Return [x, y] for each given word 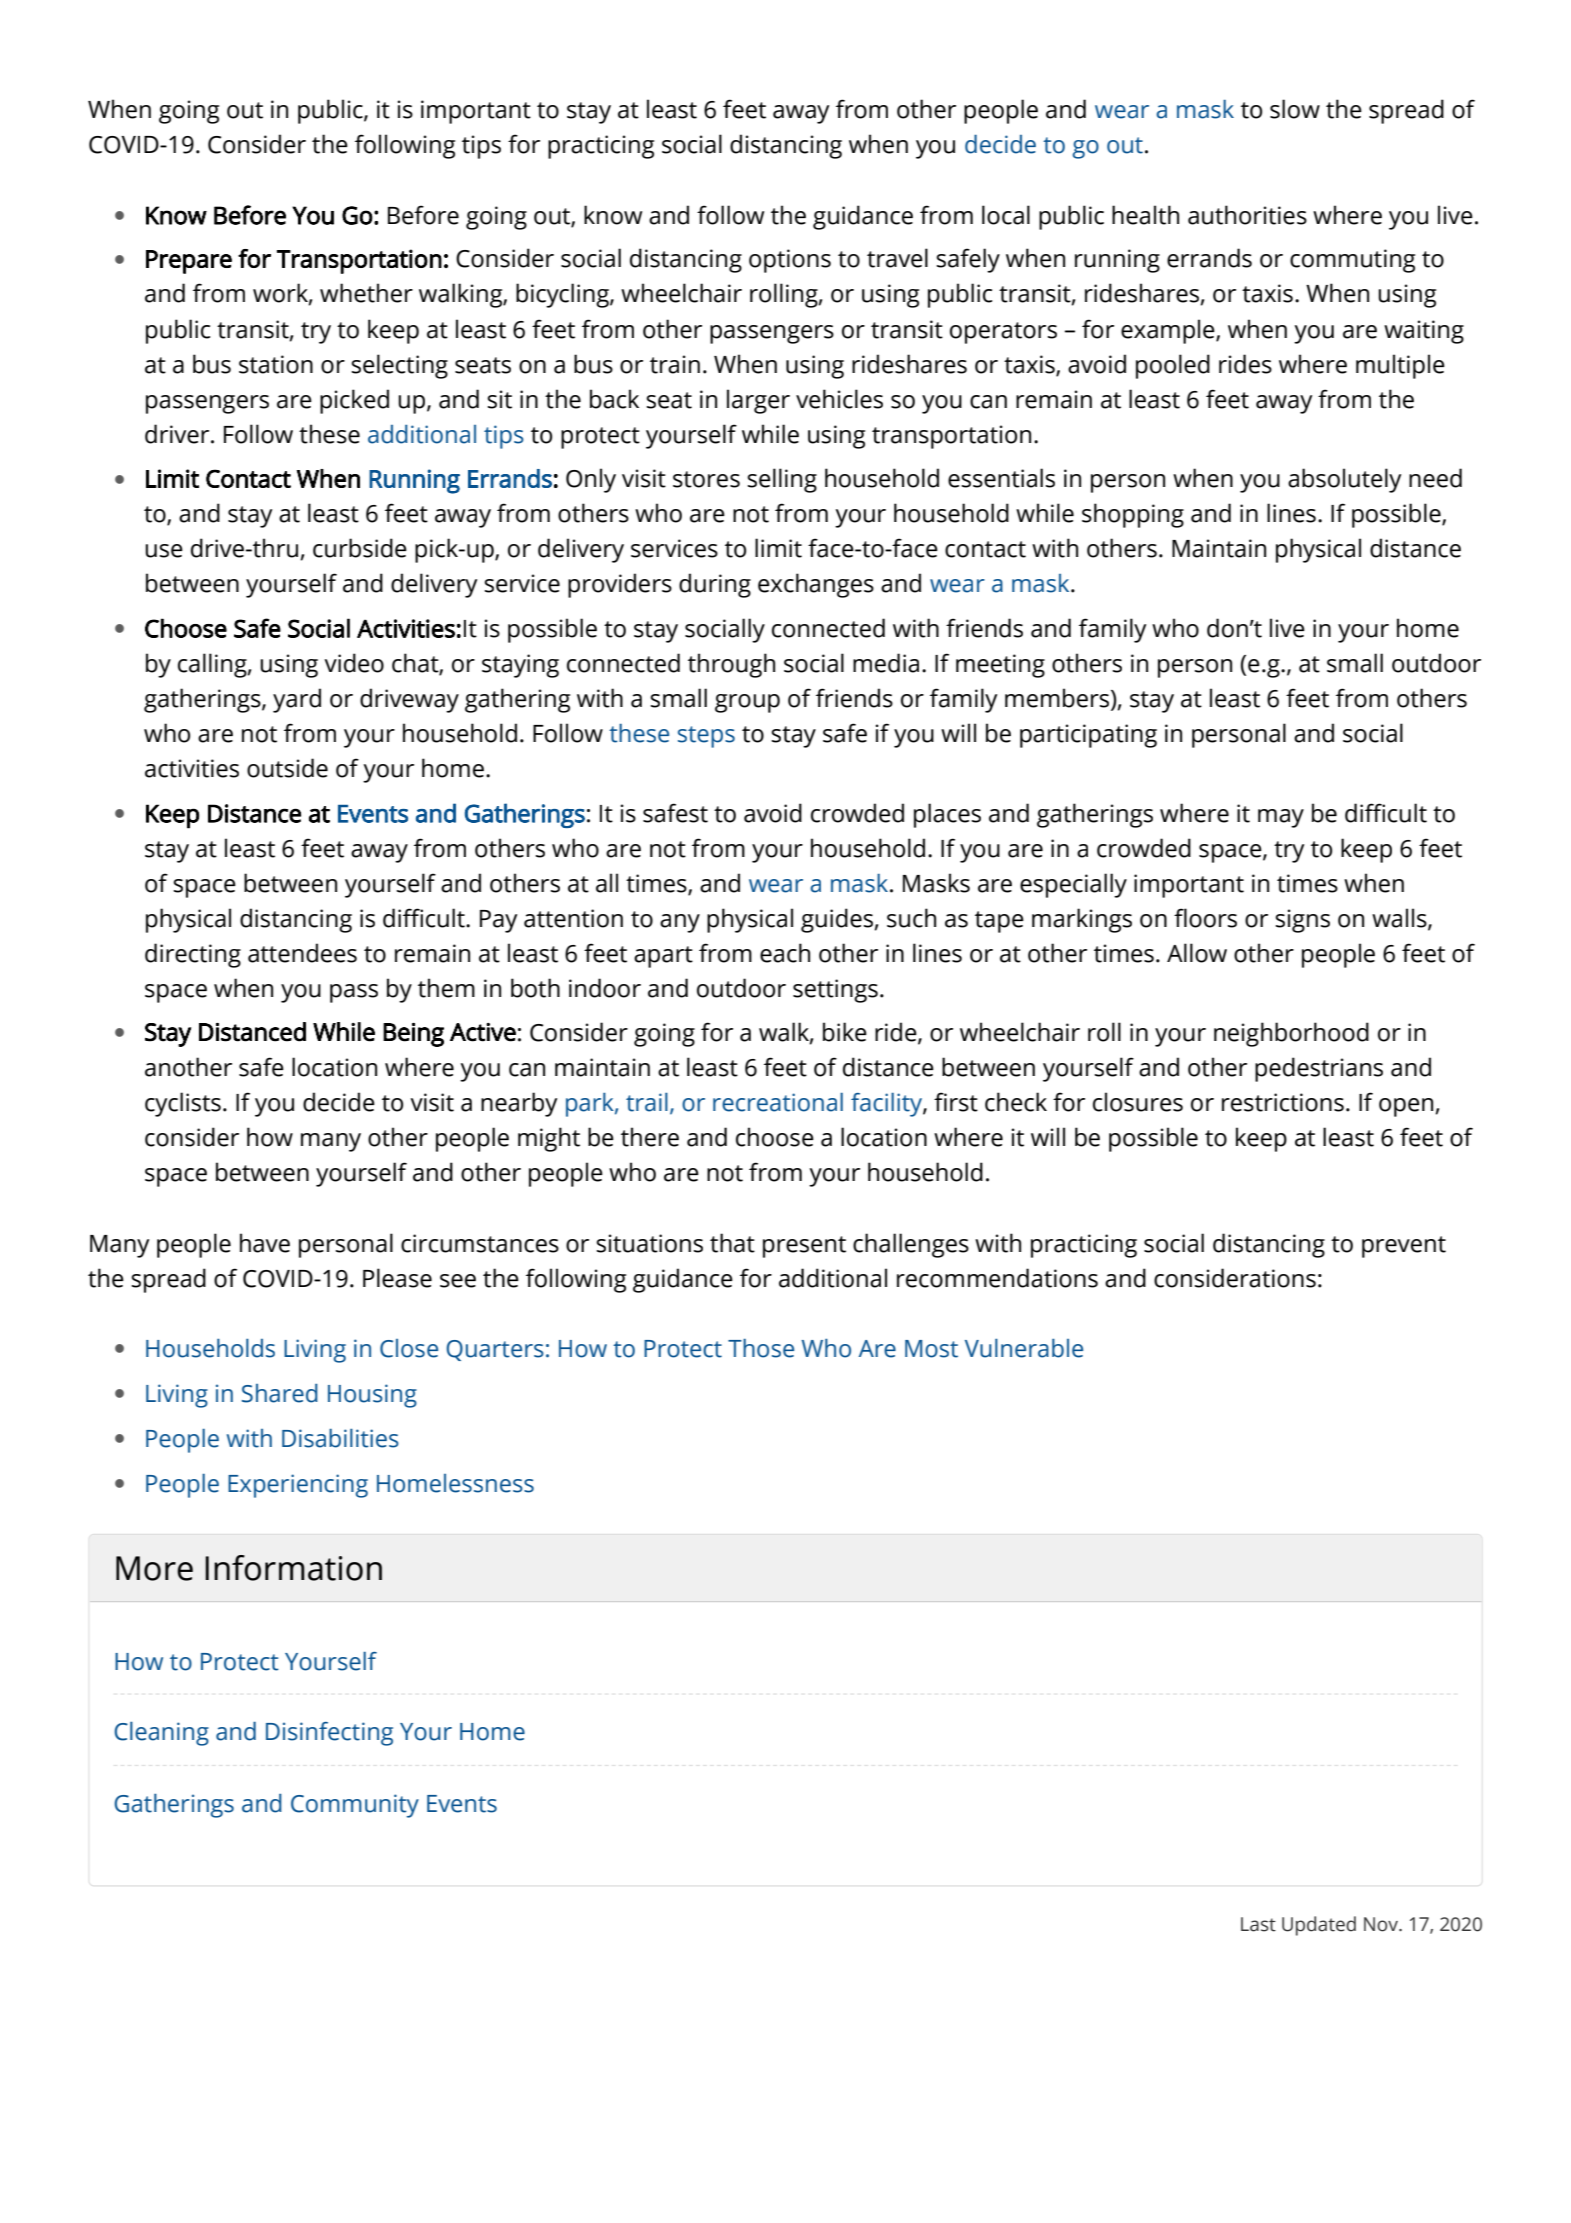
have [265, 1243]
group [747, 703]
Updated [1319, 1926]
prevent [1404, 1247]
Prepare [189, 262]
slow [1295, 109]
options [790, 261]
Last [1258, 1924]
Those [761, 1348]
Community [355, 1806]
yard [297, 700]
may [1281, 818]
